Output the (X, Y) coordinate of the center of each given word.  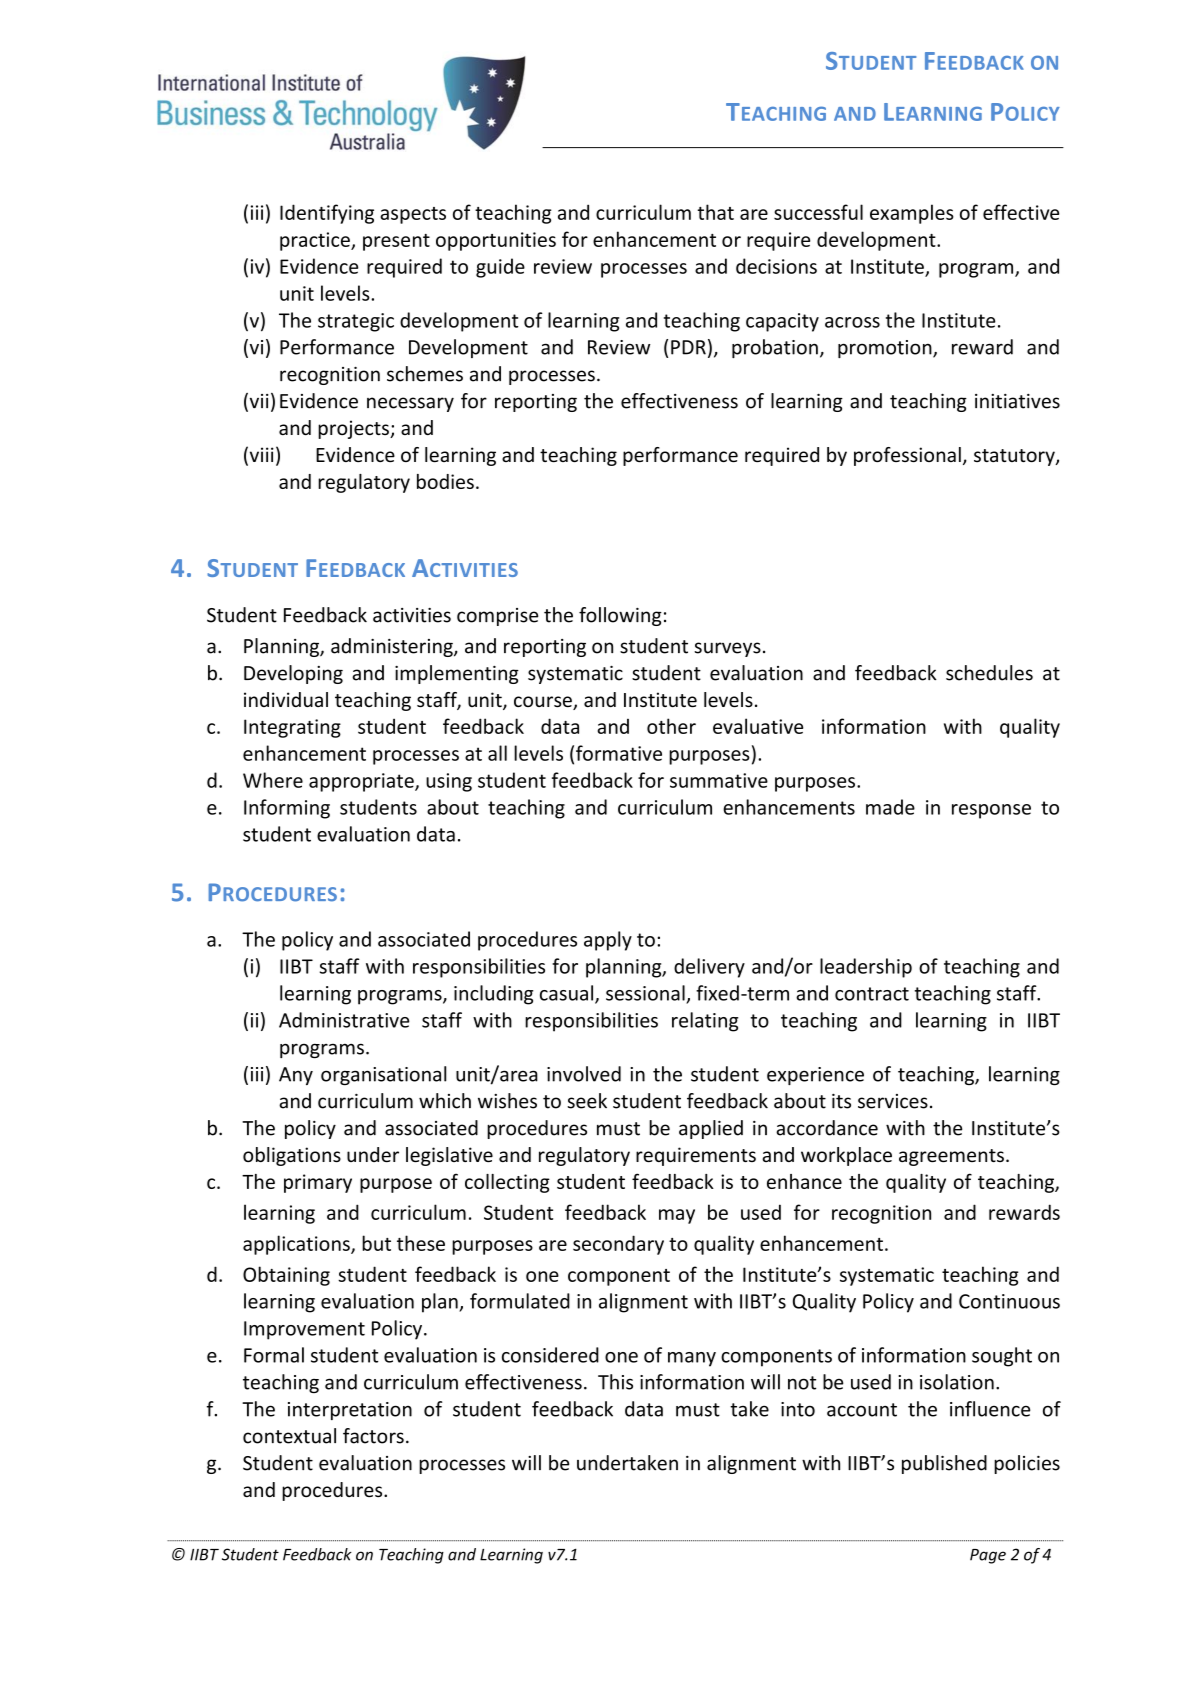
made (890, 807)
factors (373, 1436)
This (615, 1382)
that (715, 212)
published (944, 1464)
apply (608, 941)
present (396, 242)
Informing (287, 809)
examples (912, 214)
